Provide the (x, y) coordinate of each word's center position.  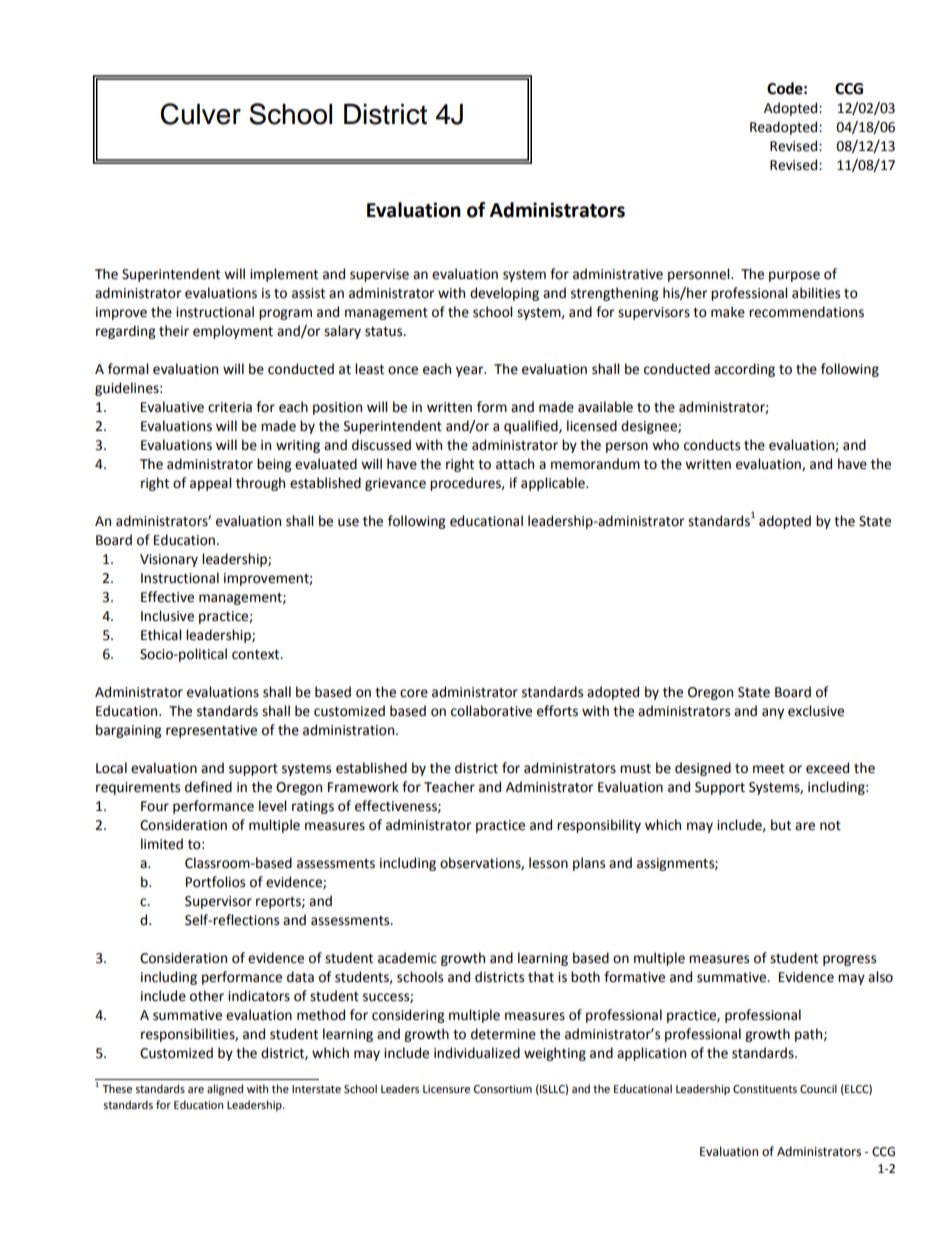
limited (162, 844)
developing (504, 294)
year (471, 371)
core (414, 693)
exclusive (816, 711)
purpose (794, 276)
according (744, 370)
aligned (225, 1090)
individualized (477, 1053)
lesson (548, 863)
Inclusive (167, 616)
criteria (230, 407)
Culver (200, 114)
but (781, 825)
